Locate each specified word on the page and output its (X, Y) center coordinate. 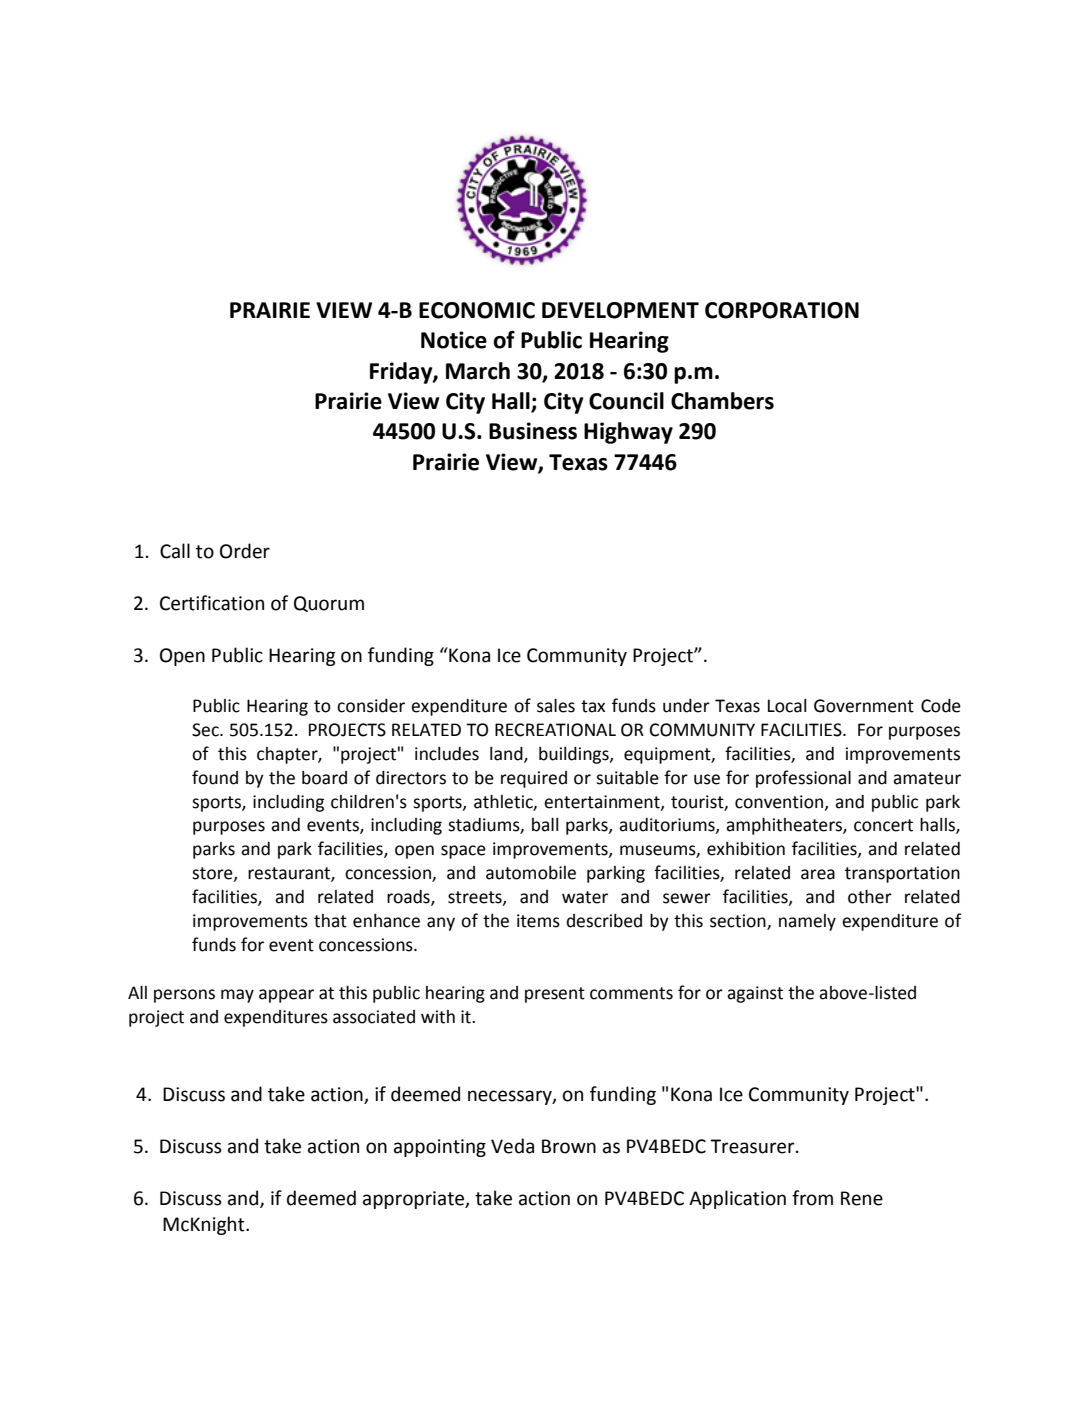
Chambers (722, 401)
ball (545, 825)
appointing (440, 1148)
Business (533, 431)
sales (556, 706)
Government (864, 706)
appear (286, 996)
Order (245, 551)
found (215, 777)
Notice (454, 340)
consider (371, 706)
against (755, 994)
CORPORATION (782, 310)
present (555, 995)
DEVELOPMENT (620, 310)
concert (883, 825)
